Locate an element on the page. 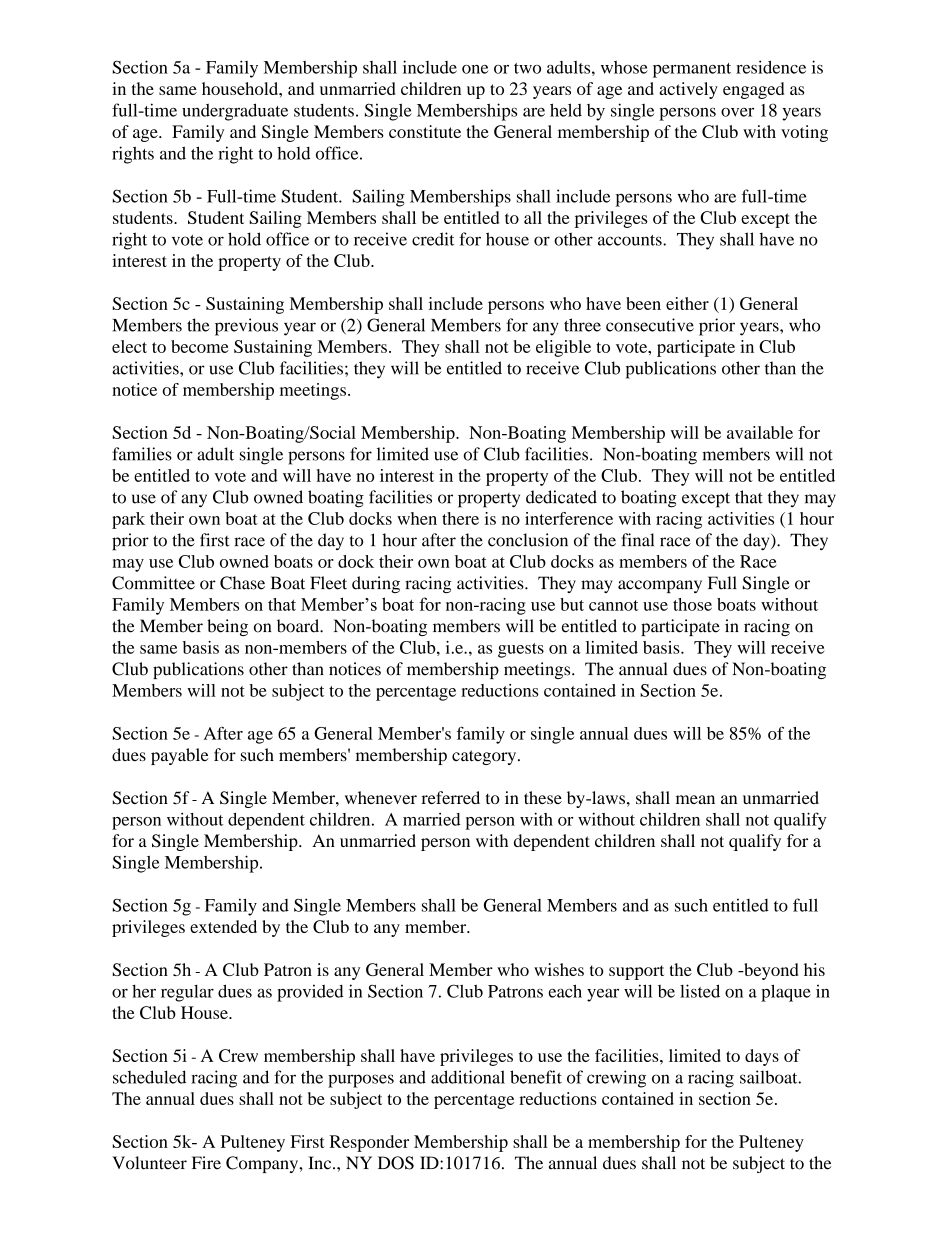  previous is located at coordinates (246, 327).
